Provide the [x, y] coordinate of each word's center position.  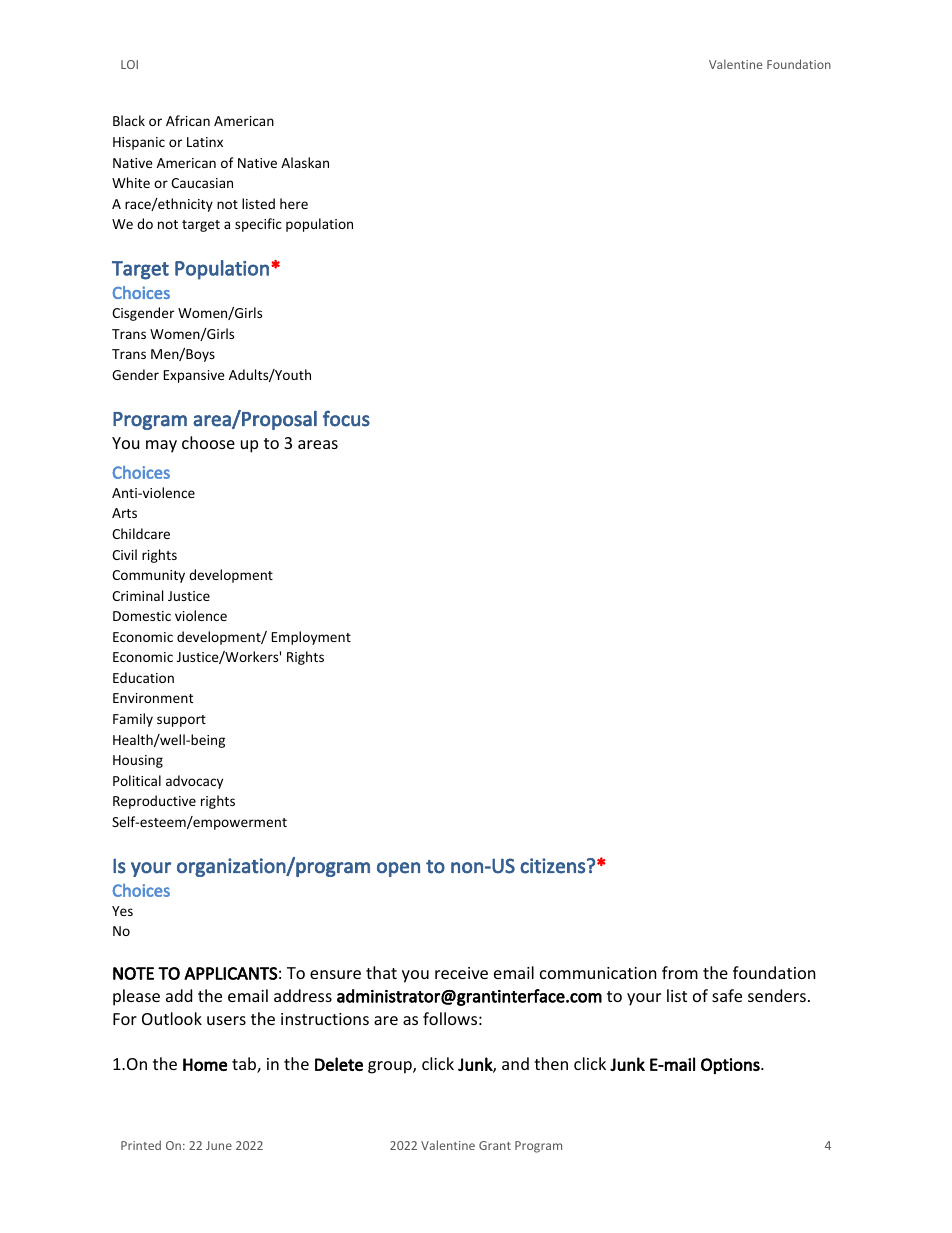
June [219, 1145]
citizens [552, 866]
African [188, 120]
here [294, 203]
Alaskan [305, 162]
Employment [311, 638]
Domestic [142, 616]
